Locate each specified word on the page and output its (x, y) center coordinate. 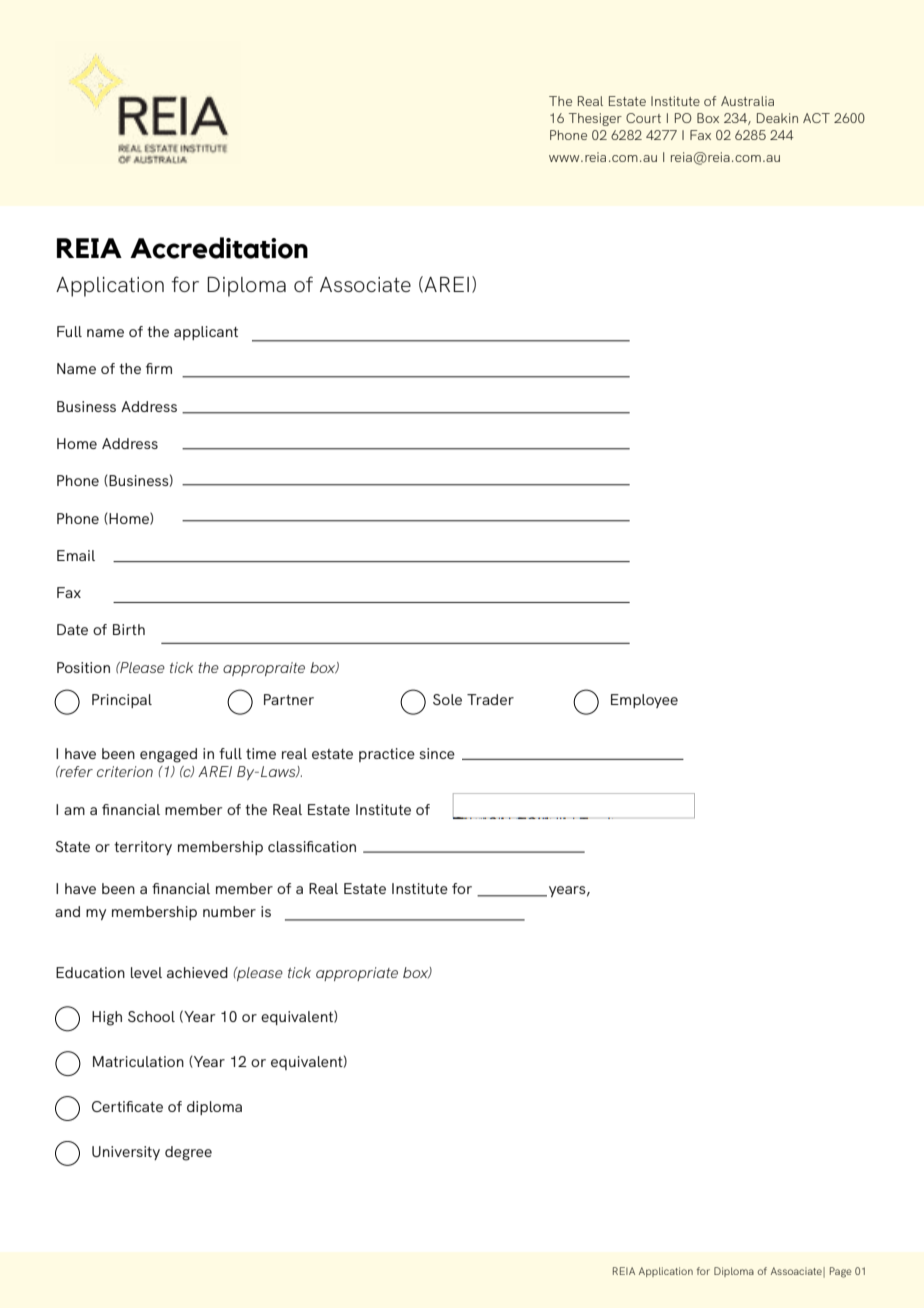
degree (188, 1153)
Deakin (777, 118)
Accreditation (219, 248)
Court (643, 118)
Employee (644, 701)
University (126, 1153)
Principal (122, 701)
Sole (447, 699)
